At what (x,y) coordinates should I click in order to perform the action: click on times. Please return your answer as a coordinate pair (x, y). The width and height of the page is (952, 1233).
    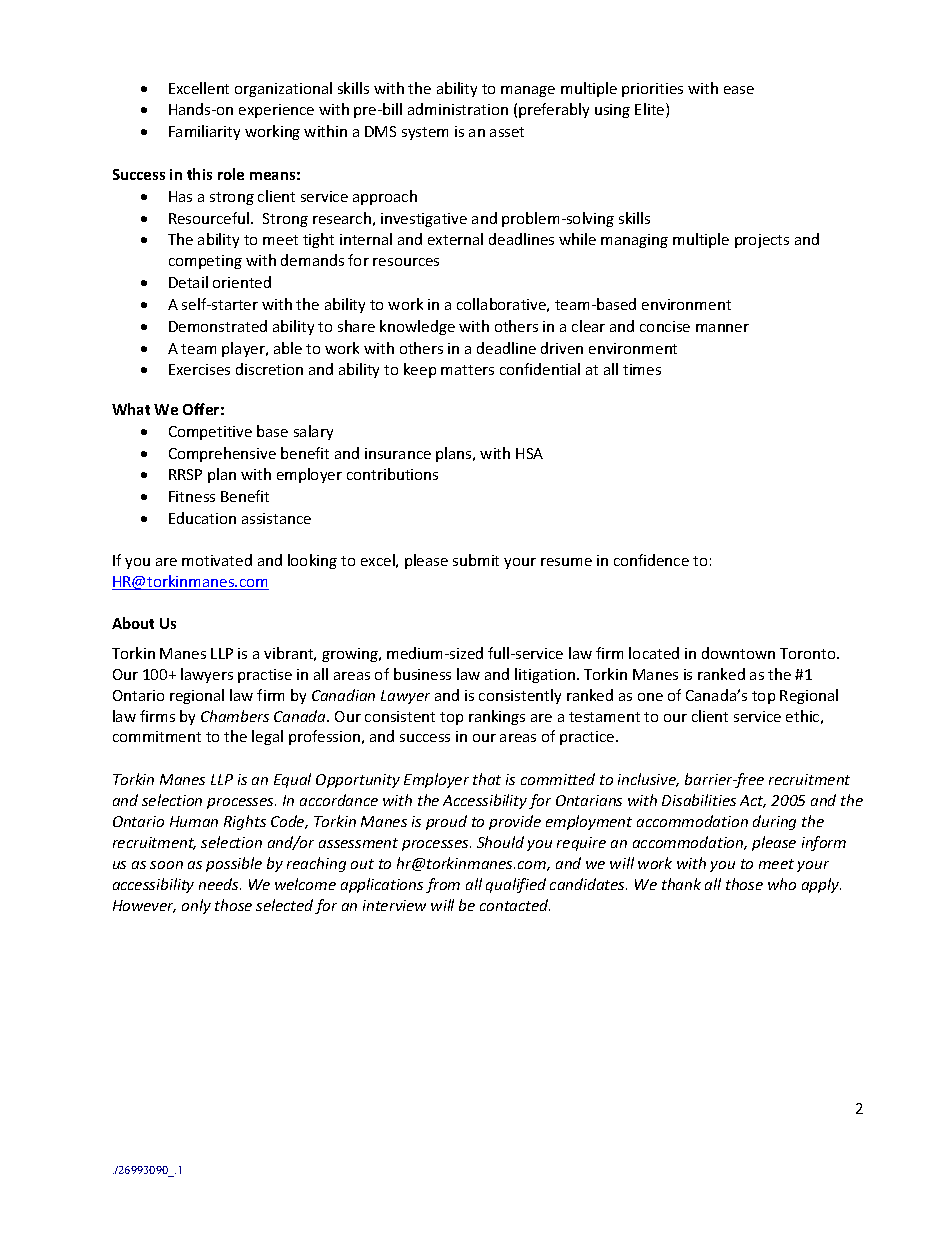
    Looking at the image, I should click on (642, 369).
